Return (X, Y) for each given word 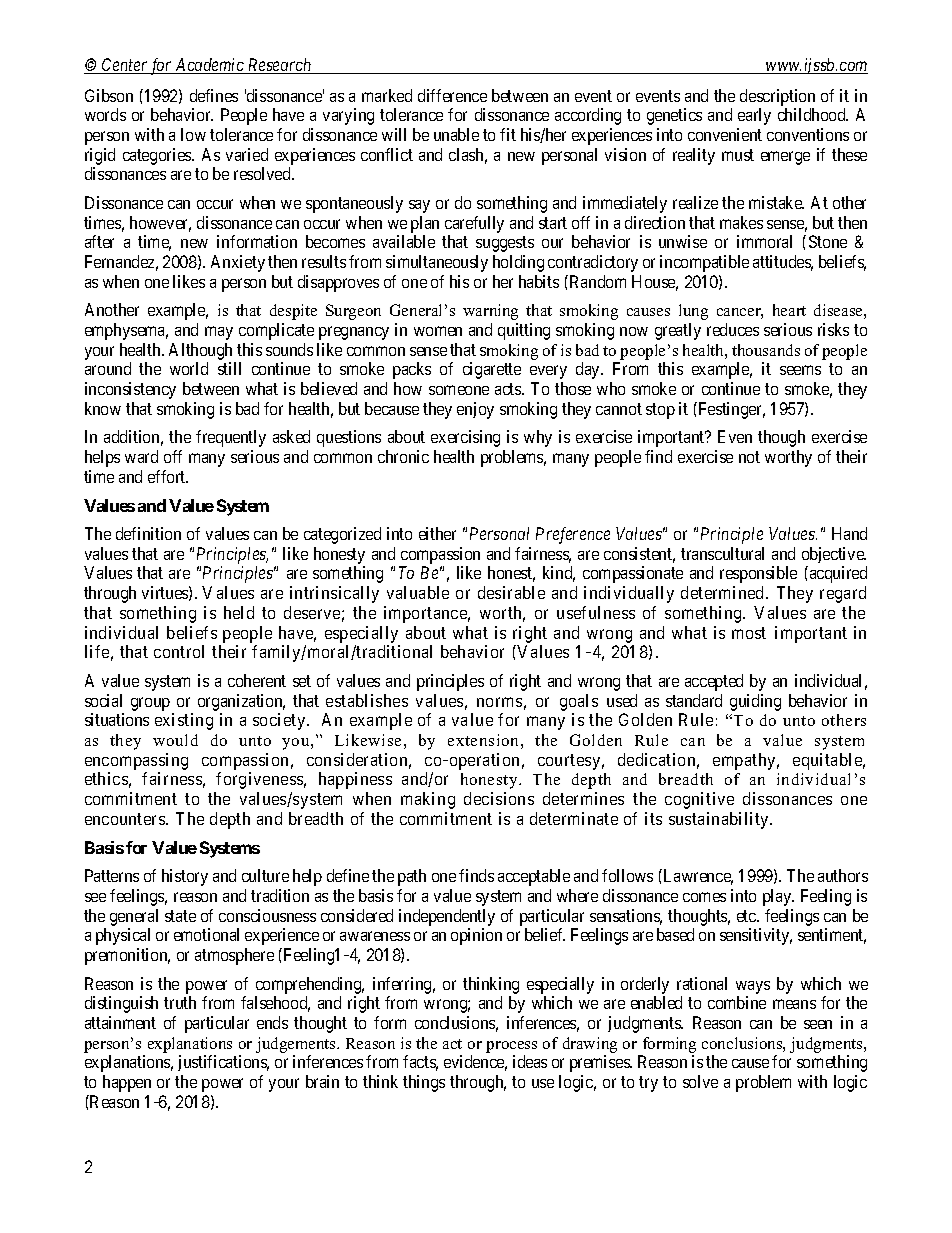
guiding (755, 702)
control (179, 651)
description (777, 97)
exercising (465, 438)
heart (789, 310)
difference (452, 95)
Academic (210, 66)
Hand (849, 533)
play (778, 897)
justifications (223, 1063)
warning (490, 312)
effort (168, 476)
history (185, 877)
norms (499, 702)
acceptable (534, 877)
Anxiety (238, 263)
